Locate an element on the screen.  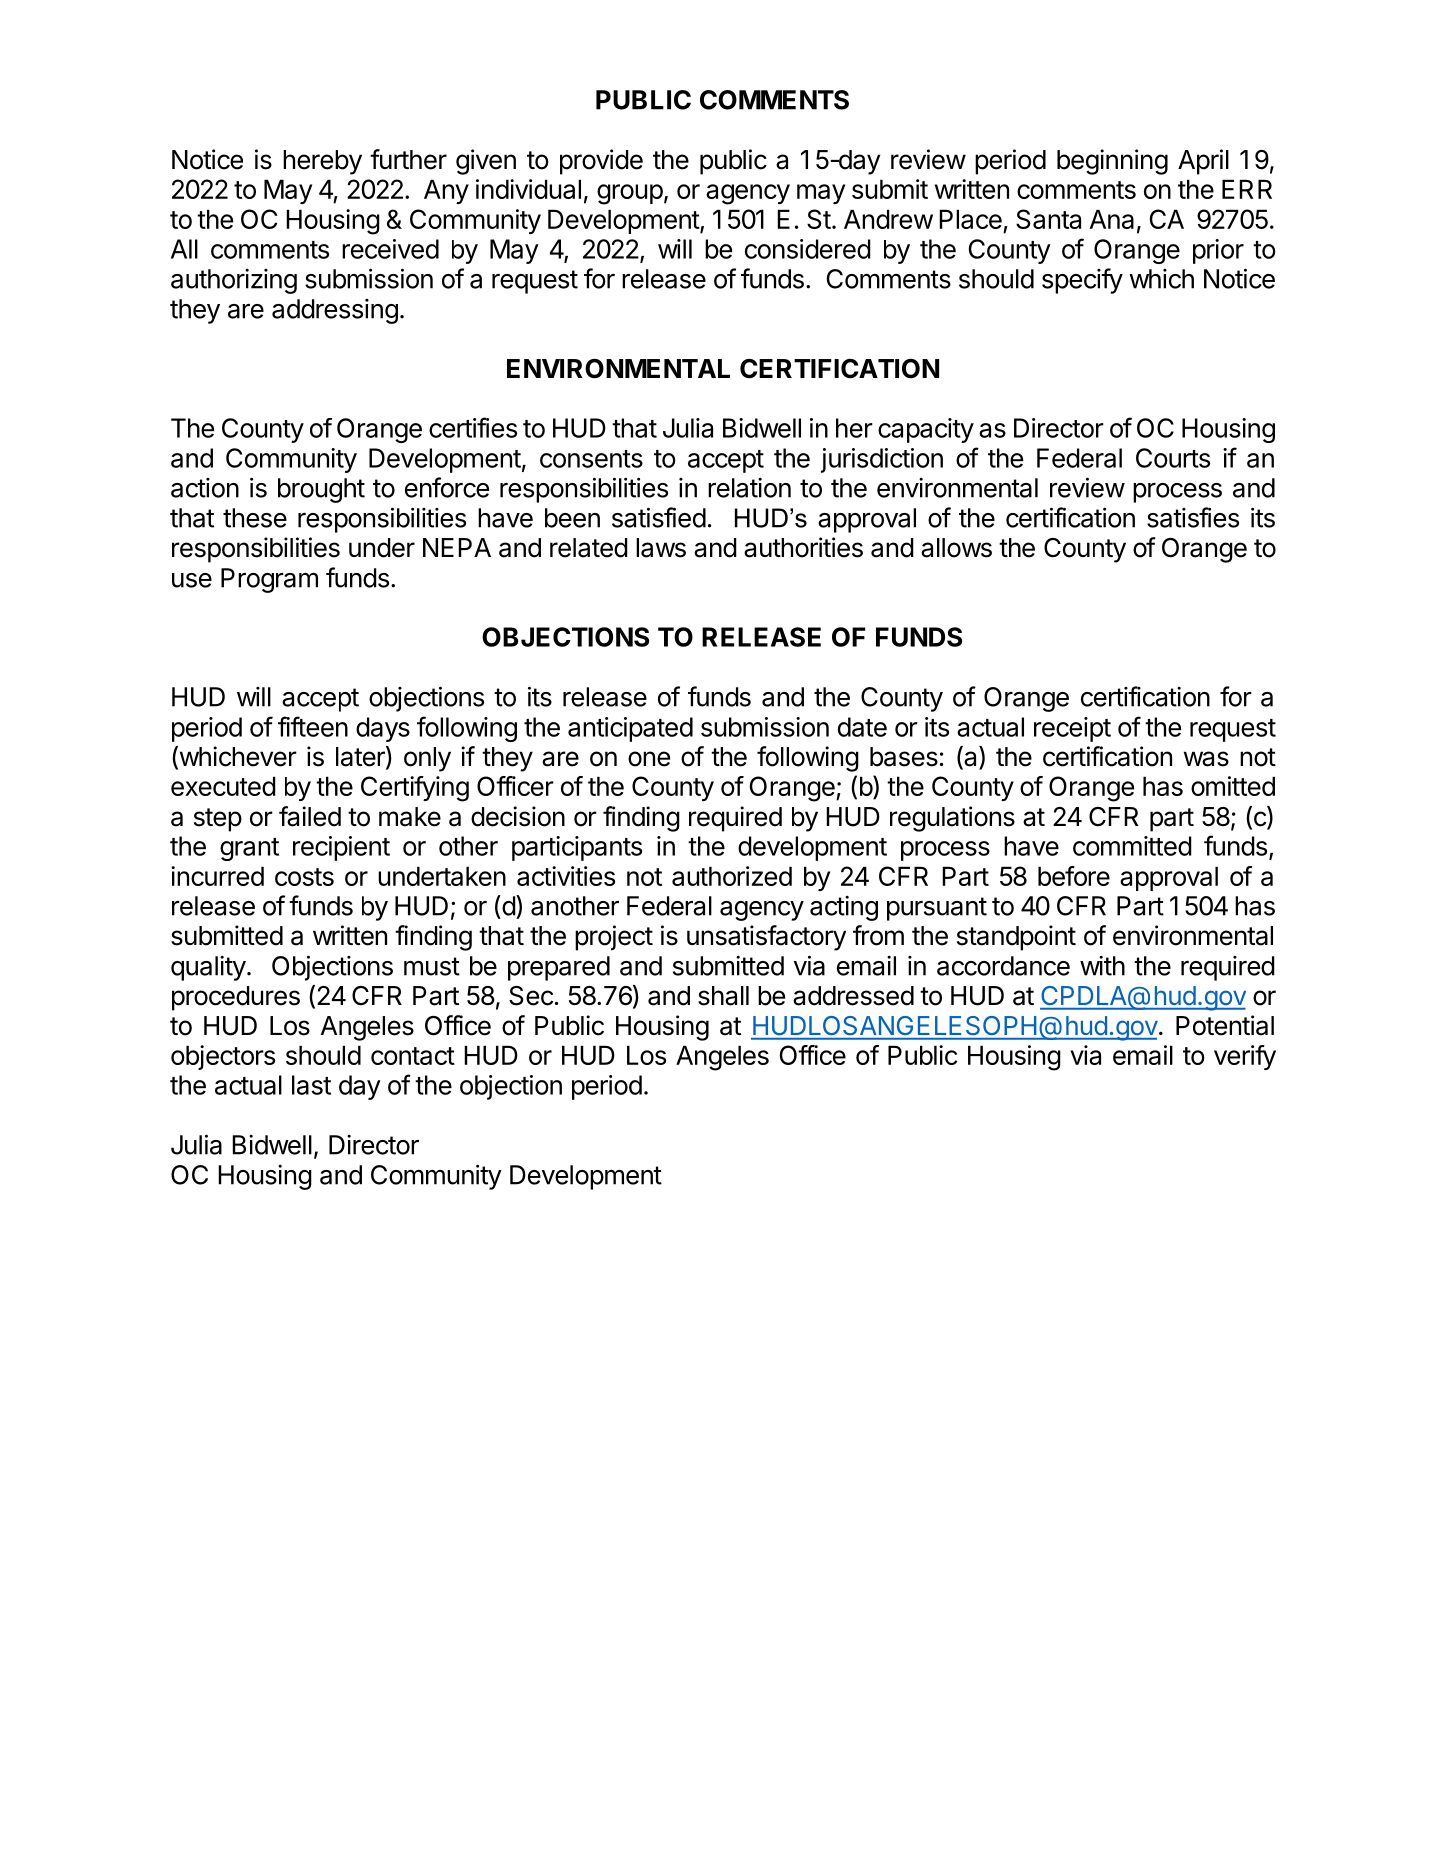
Courts is located at coordinates (1173, 458).
